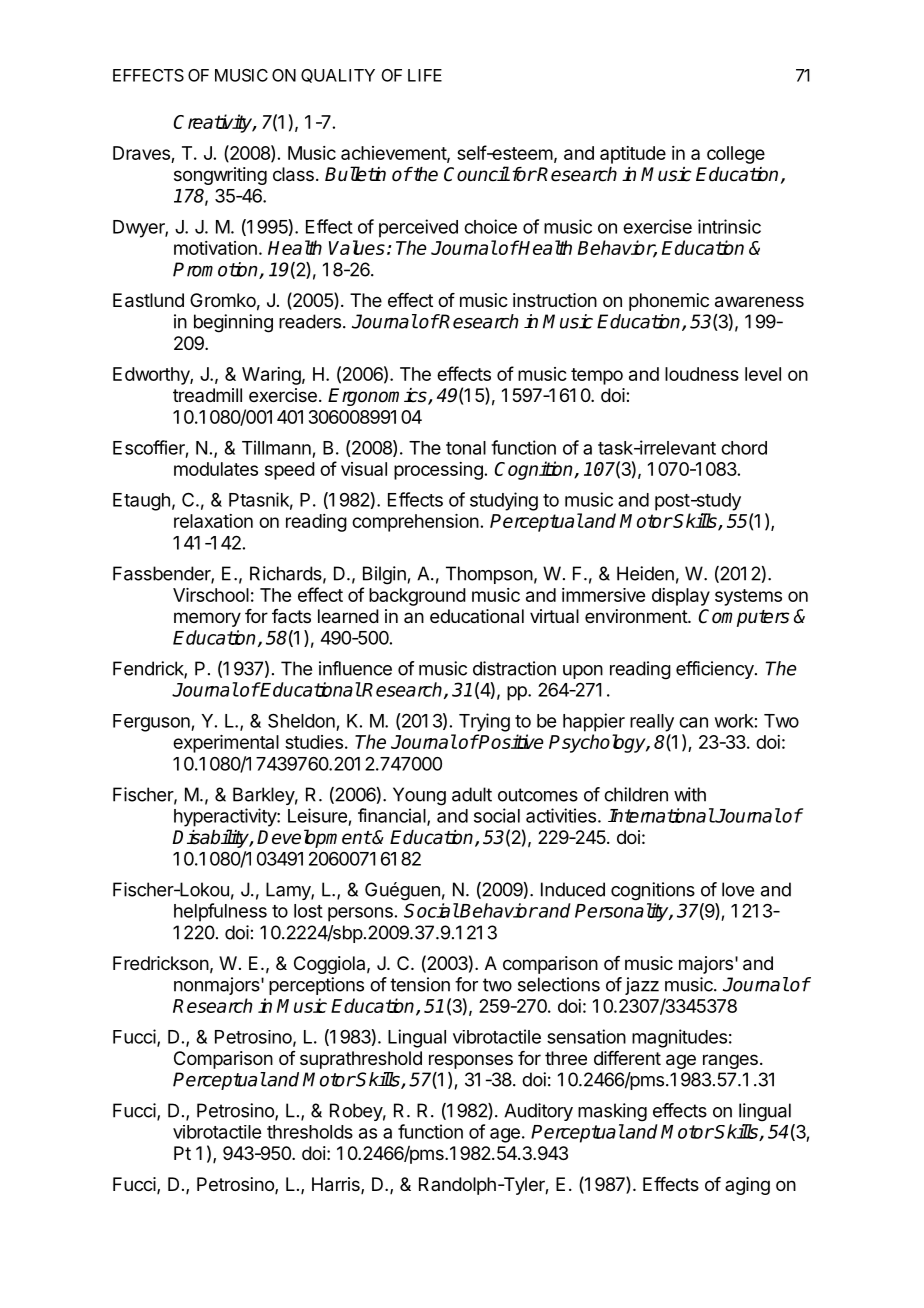 The image size is (924, 1308). What do you see at coordinates (378, 397) in the document?
I see `Ergonomics` at bounding box center [378, 397].
